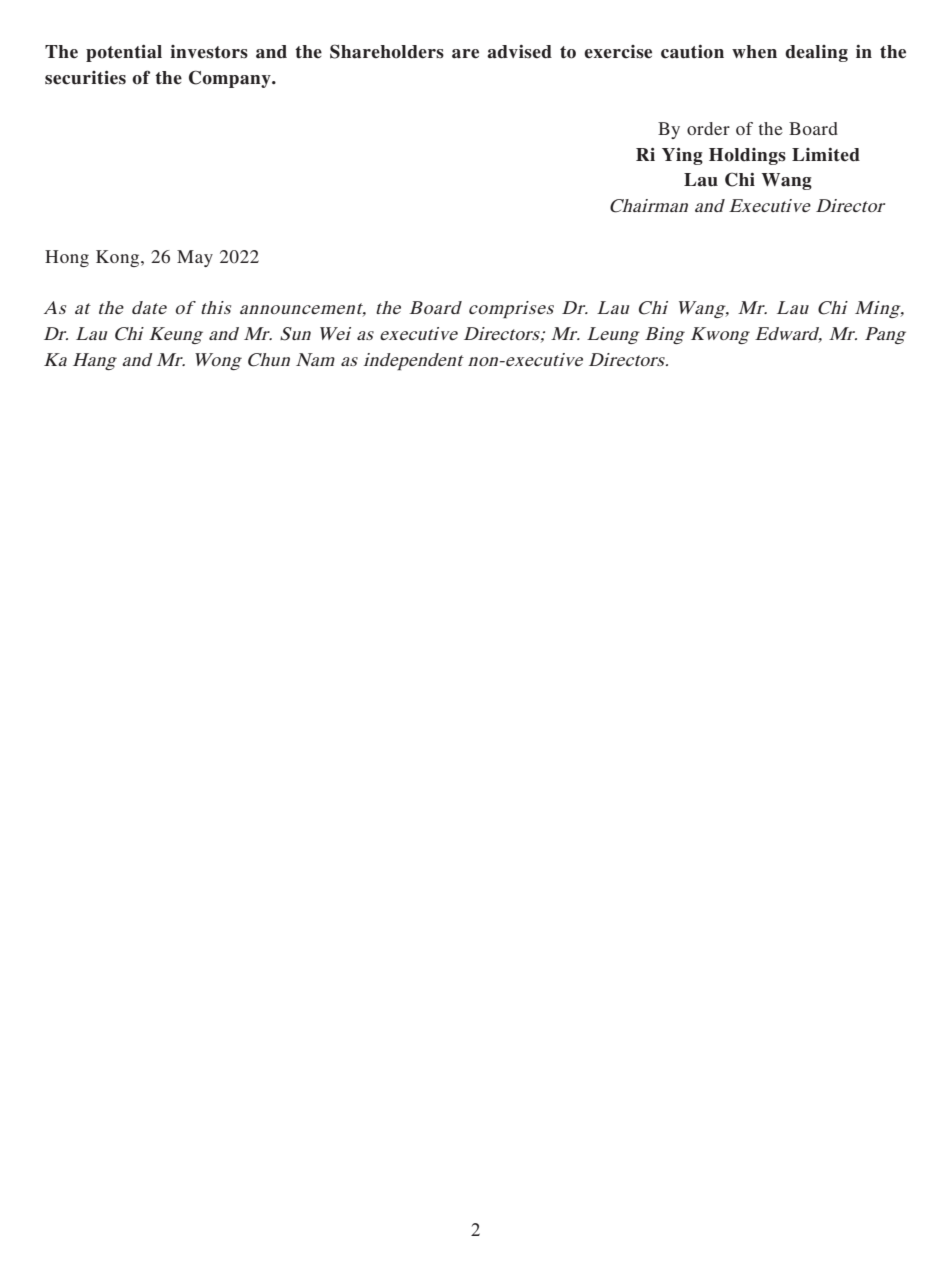  I want to click on May, so click(195, 258).
